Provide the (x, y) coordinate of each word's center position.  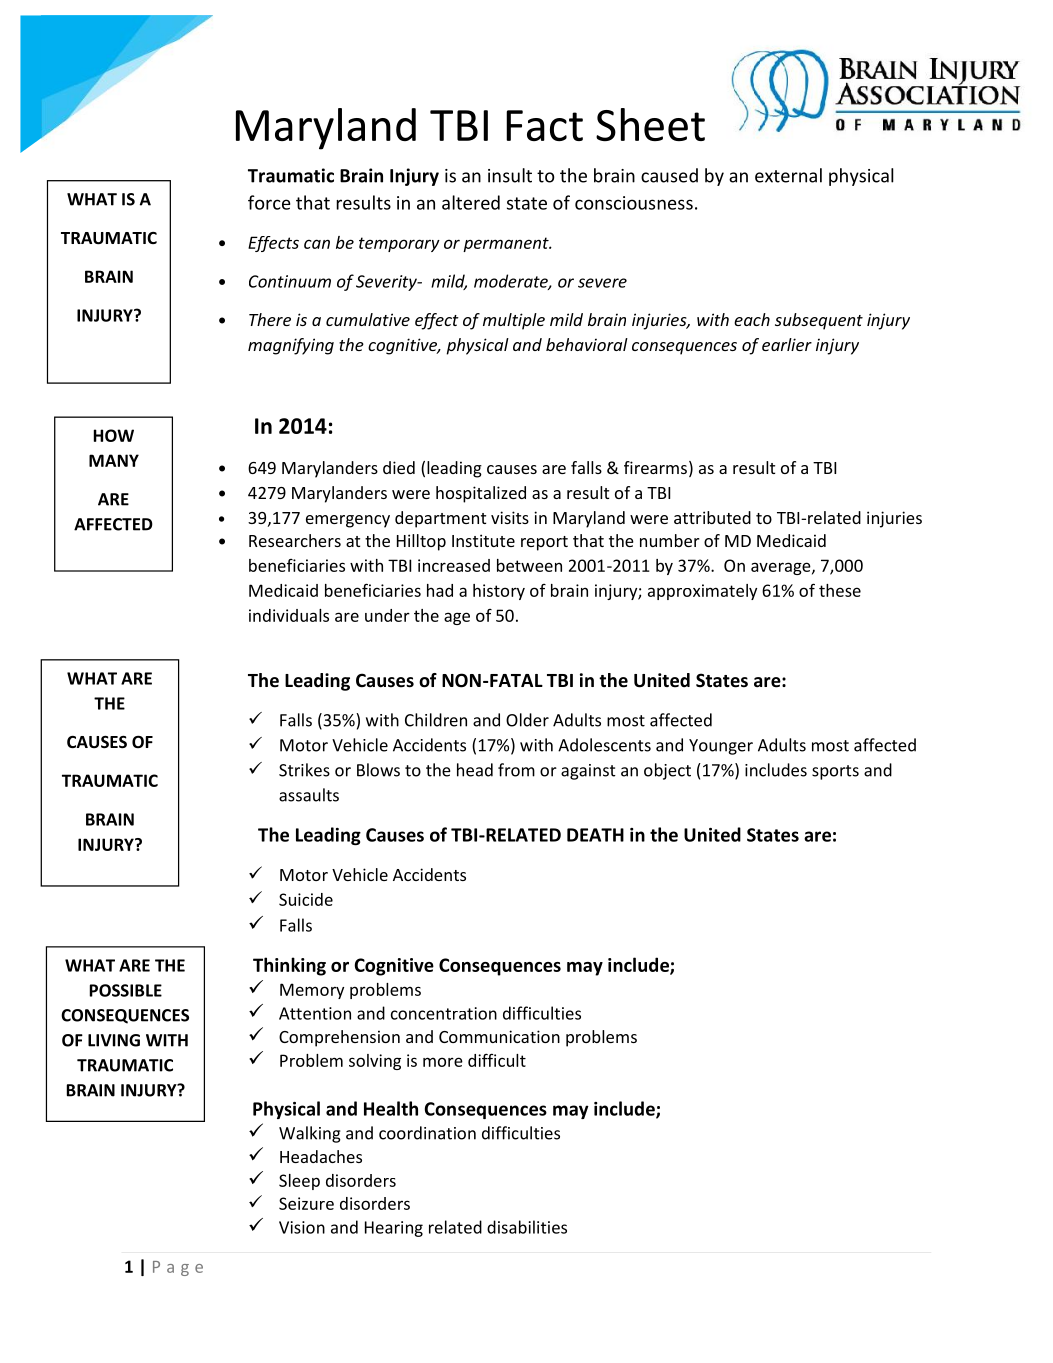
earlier (787, 344)
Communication (499, 1036)
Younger (721, 747)
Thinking (289, 966)
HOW (114, 435)
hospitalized (481, 494)
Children (436, 720)
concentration (444, 1013)
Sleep (299, 1182)
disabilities (527, 1227)
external (788, 175)
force (269, 202)
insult (510, 175)
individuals (289, 615)
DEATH (595, 835)
